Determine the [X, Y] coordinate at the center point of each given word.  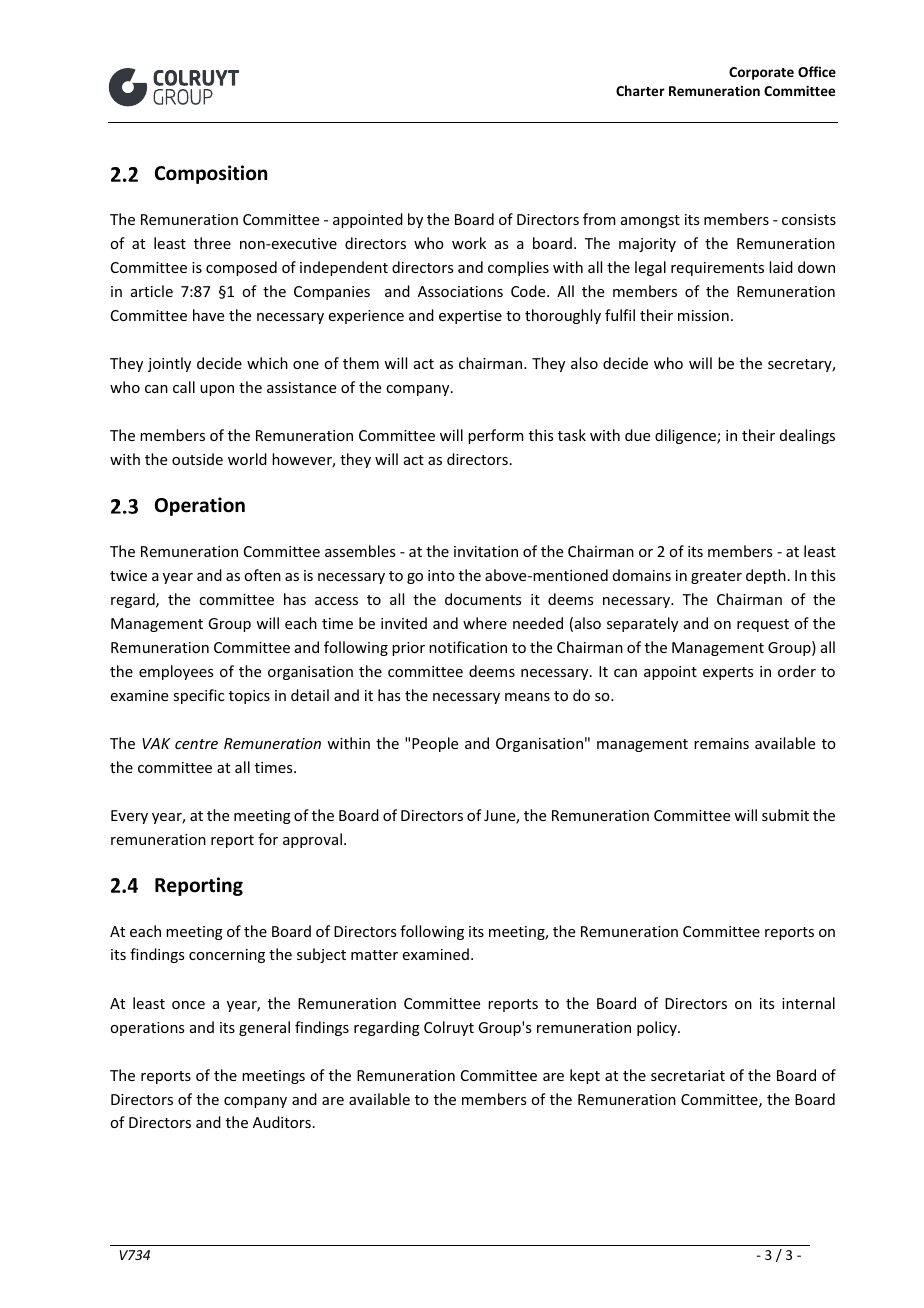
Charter [640, 90]
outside [197, 459]
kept [585, 1076]
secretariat [688, 1075]
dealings [807, 436]
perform [496, 436]
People [435, 744]
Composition [211, 174]
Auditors [282, 1122]
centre [196, 744]
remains [721, 743]
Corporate [761, 73]
